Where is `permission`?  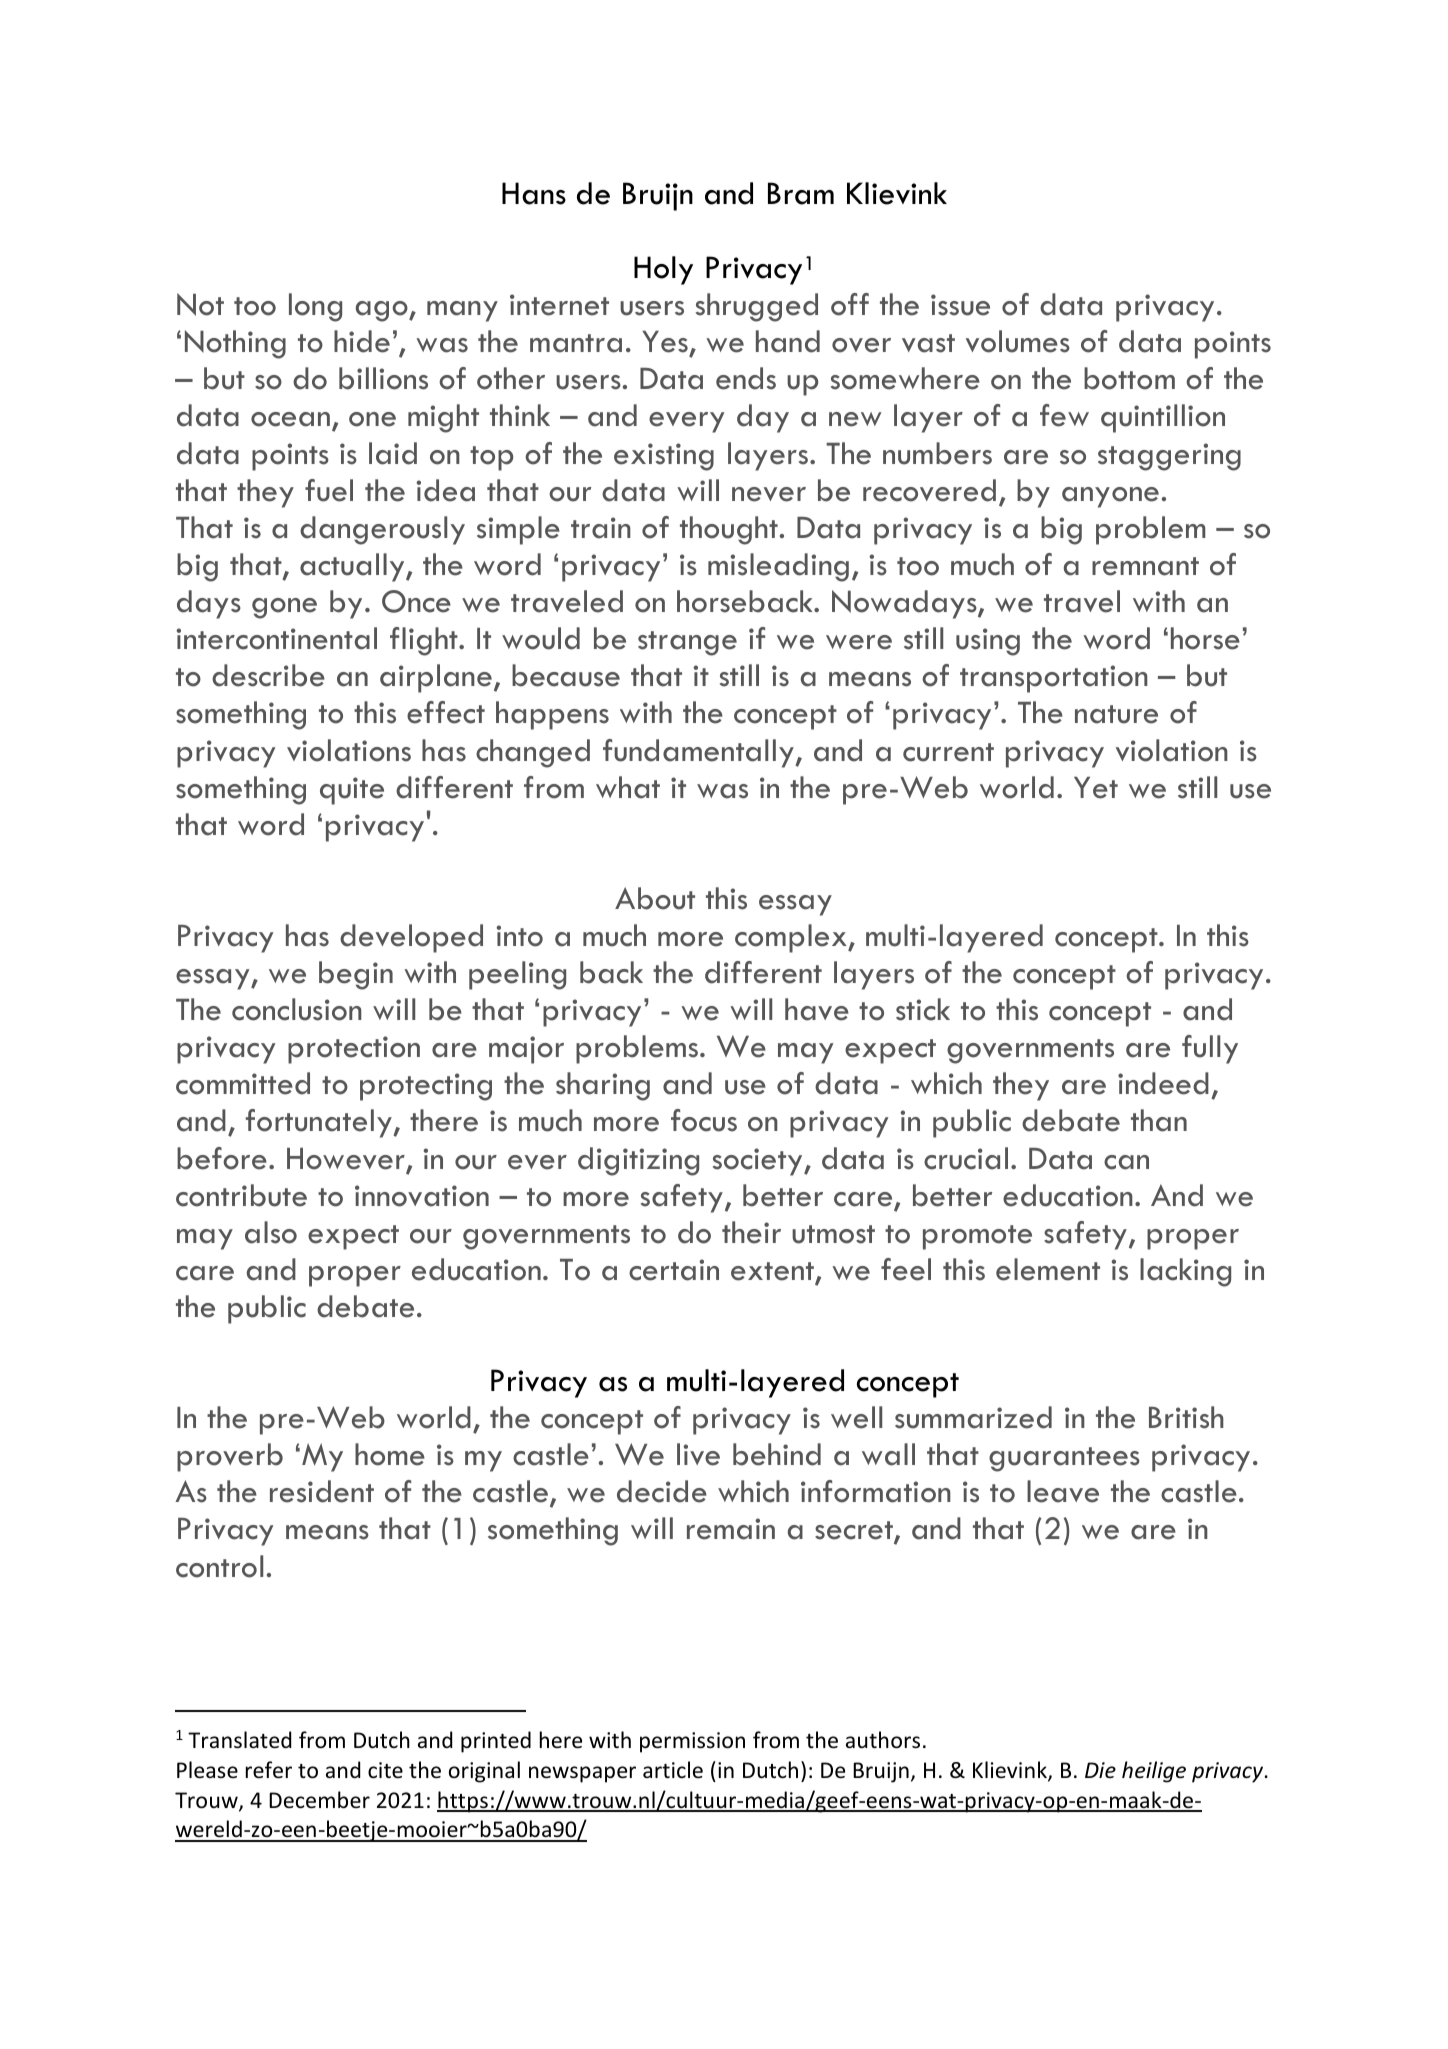
permission is located at coordinates (692, 1742).
